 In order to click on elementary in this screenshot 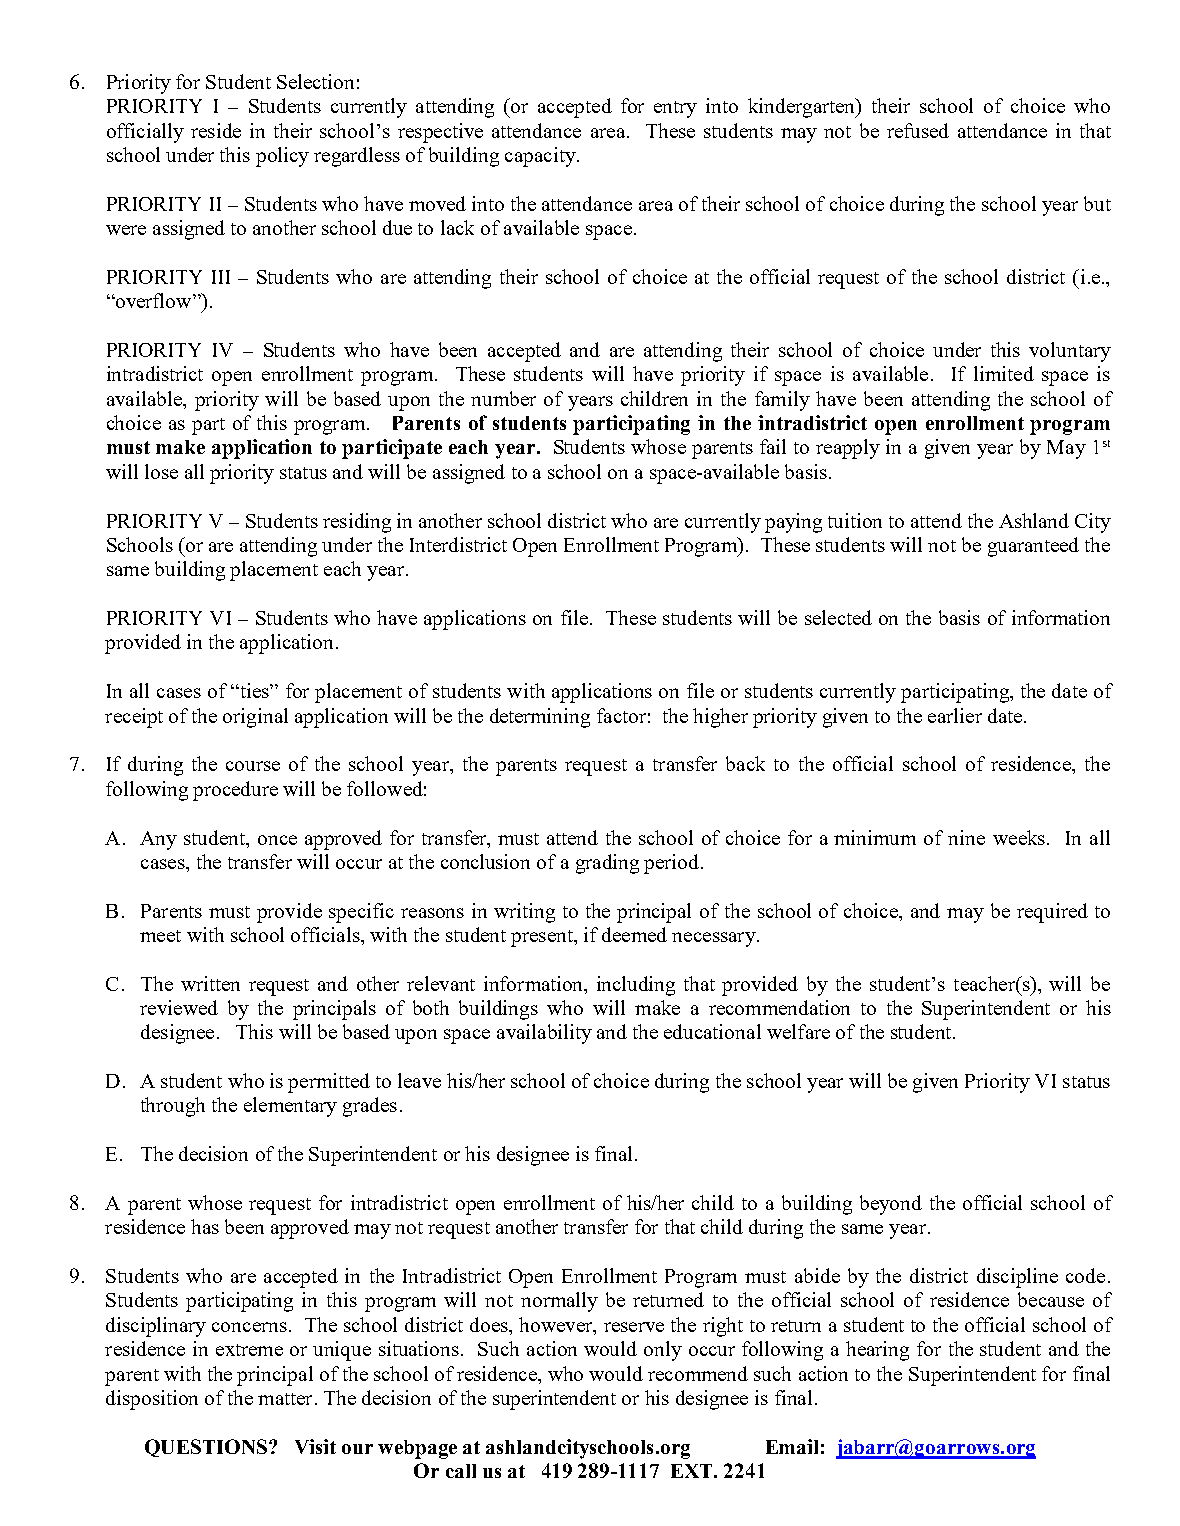, I will do `click(290, 1107)`.
